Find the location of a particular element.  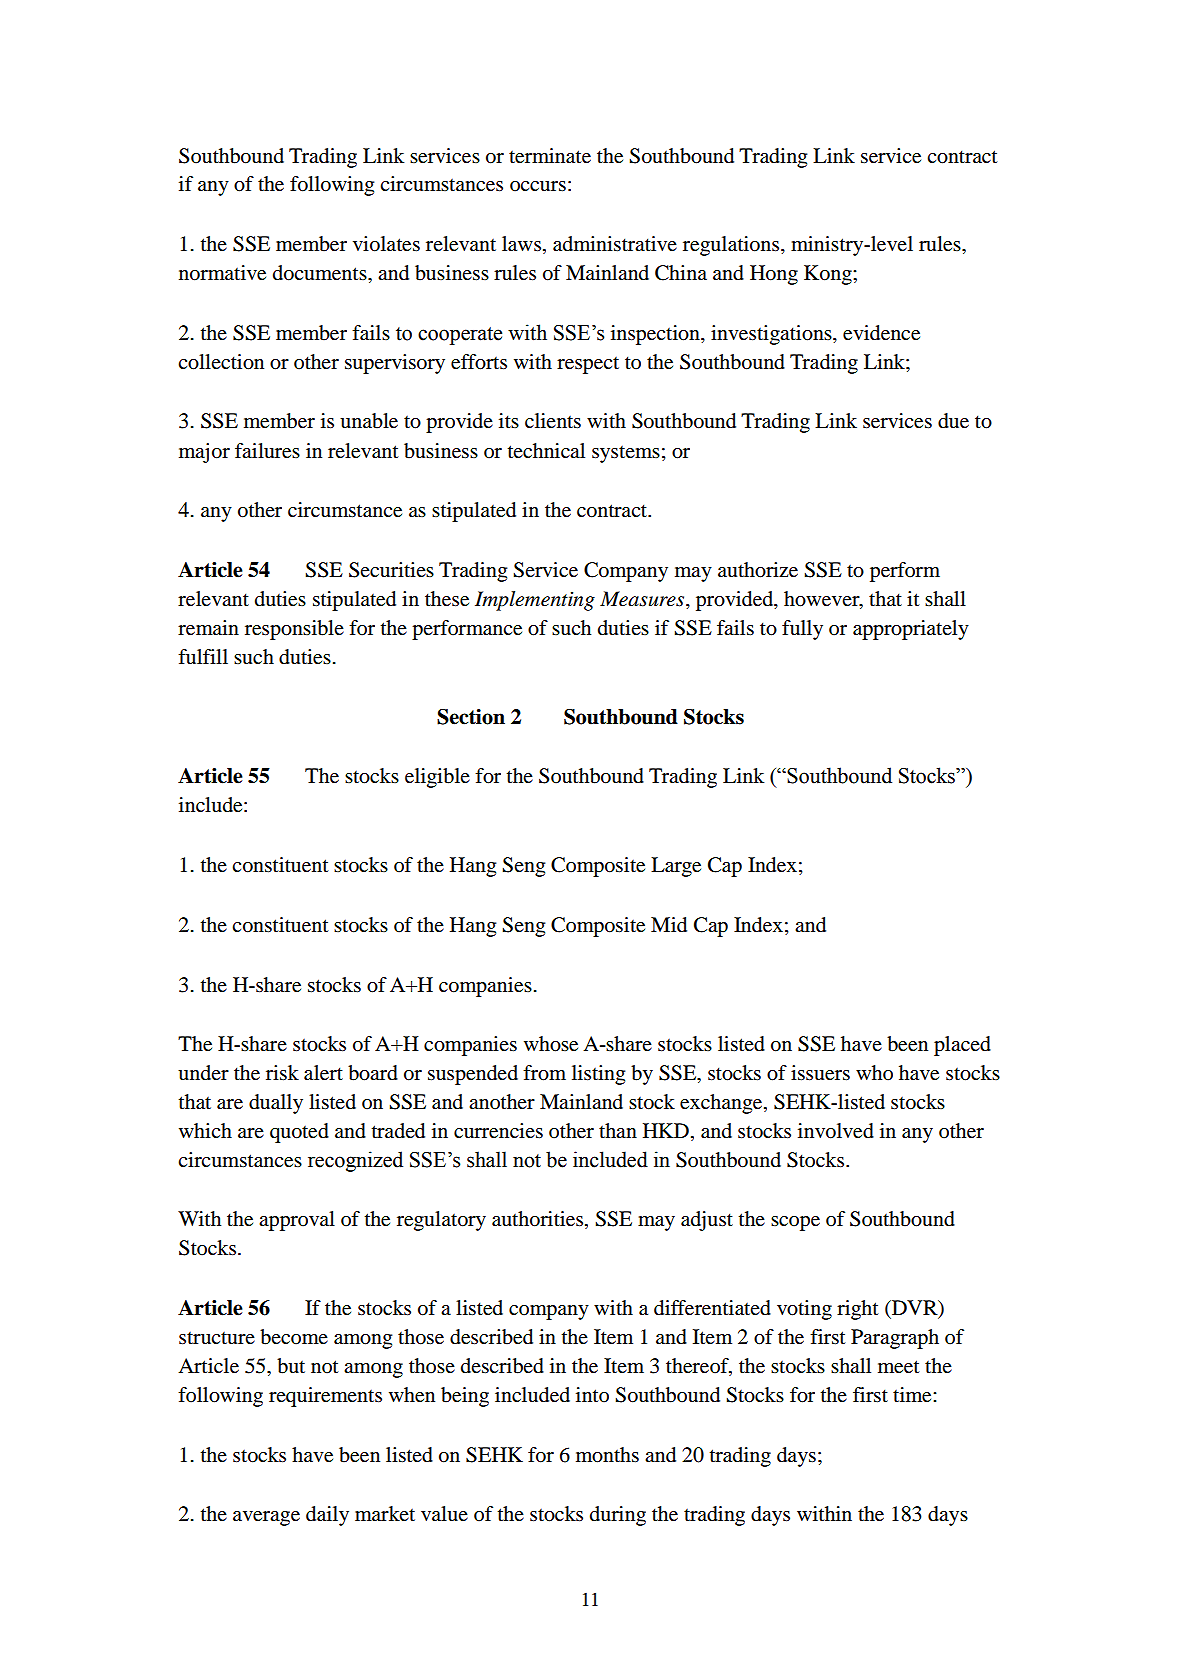

appropriately is located at coordinates (911, 630).
